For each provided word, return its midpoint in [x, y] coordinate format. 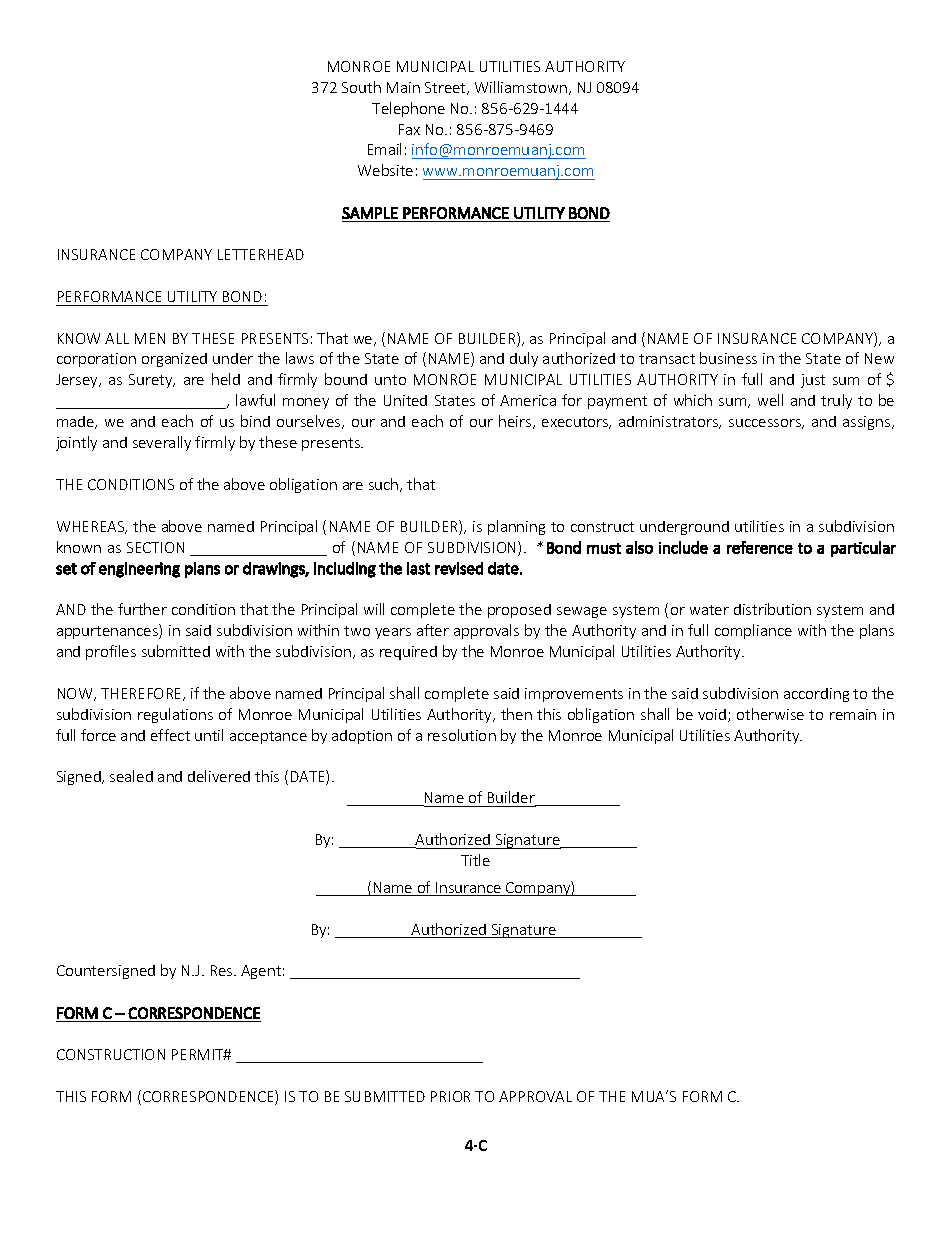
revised [459, 568]
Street [447, 88]
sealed [131, 776]
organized [174, 360]
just [813, 381]
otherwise [770, 714]
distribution [772, 609]
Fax [409, 129]
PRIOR [450, 1096]
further [142, 609]
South [361, 87]
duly [524, 359]
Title [475, 860]
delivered [219, 776]
